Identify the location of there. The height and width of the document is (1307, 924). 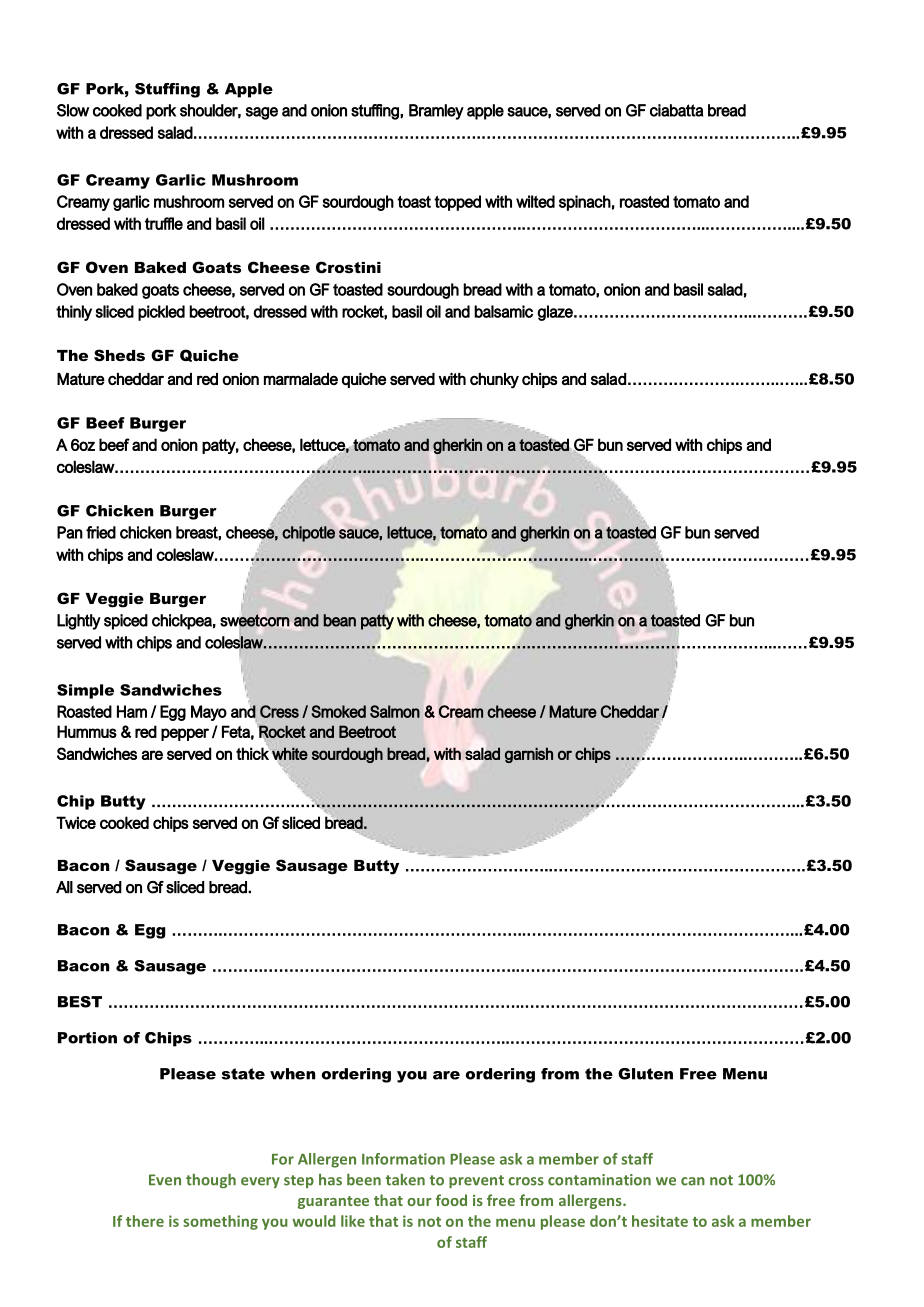
(145, 1221).
